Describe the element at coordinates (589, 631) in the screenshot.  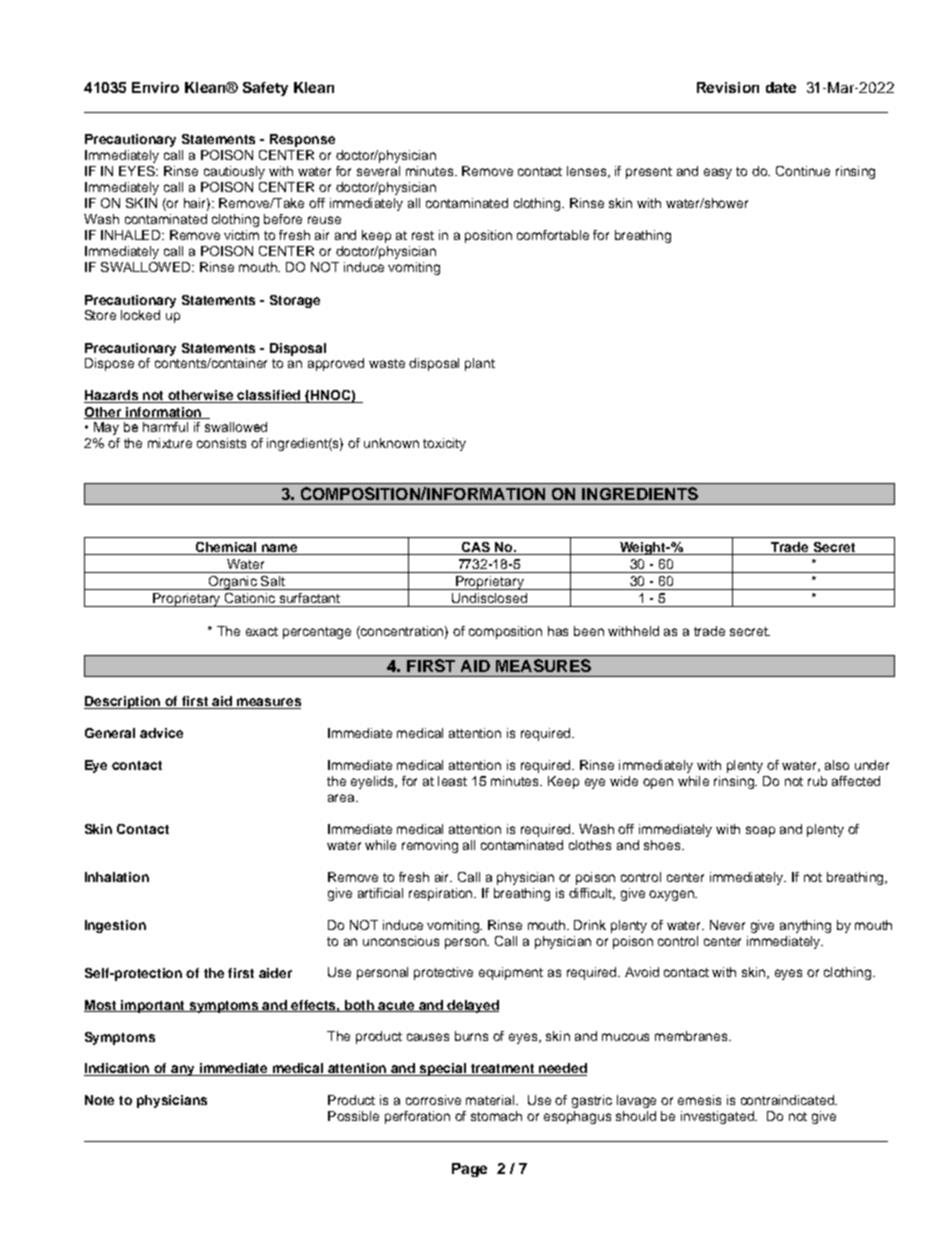
I see `been` at that location.
